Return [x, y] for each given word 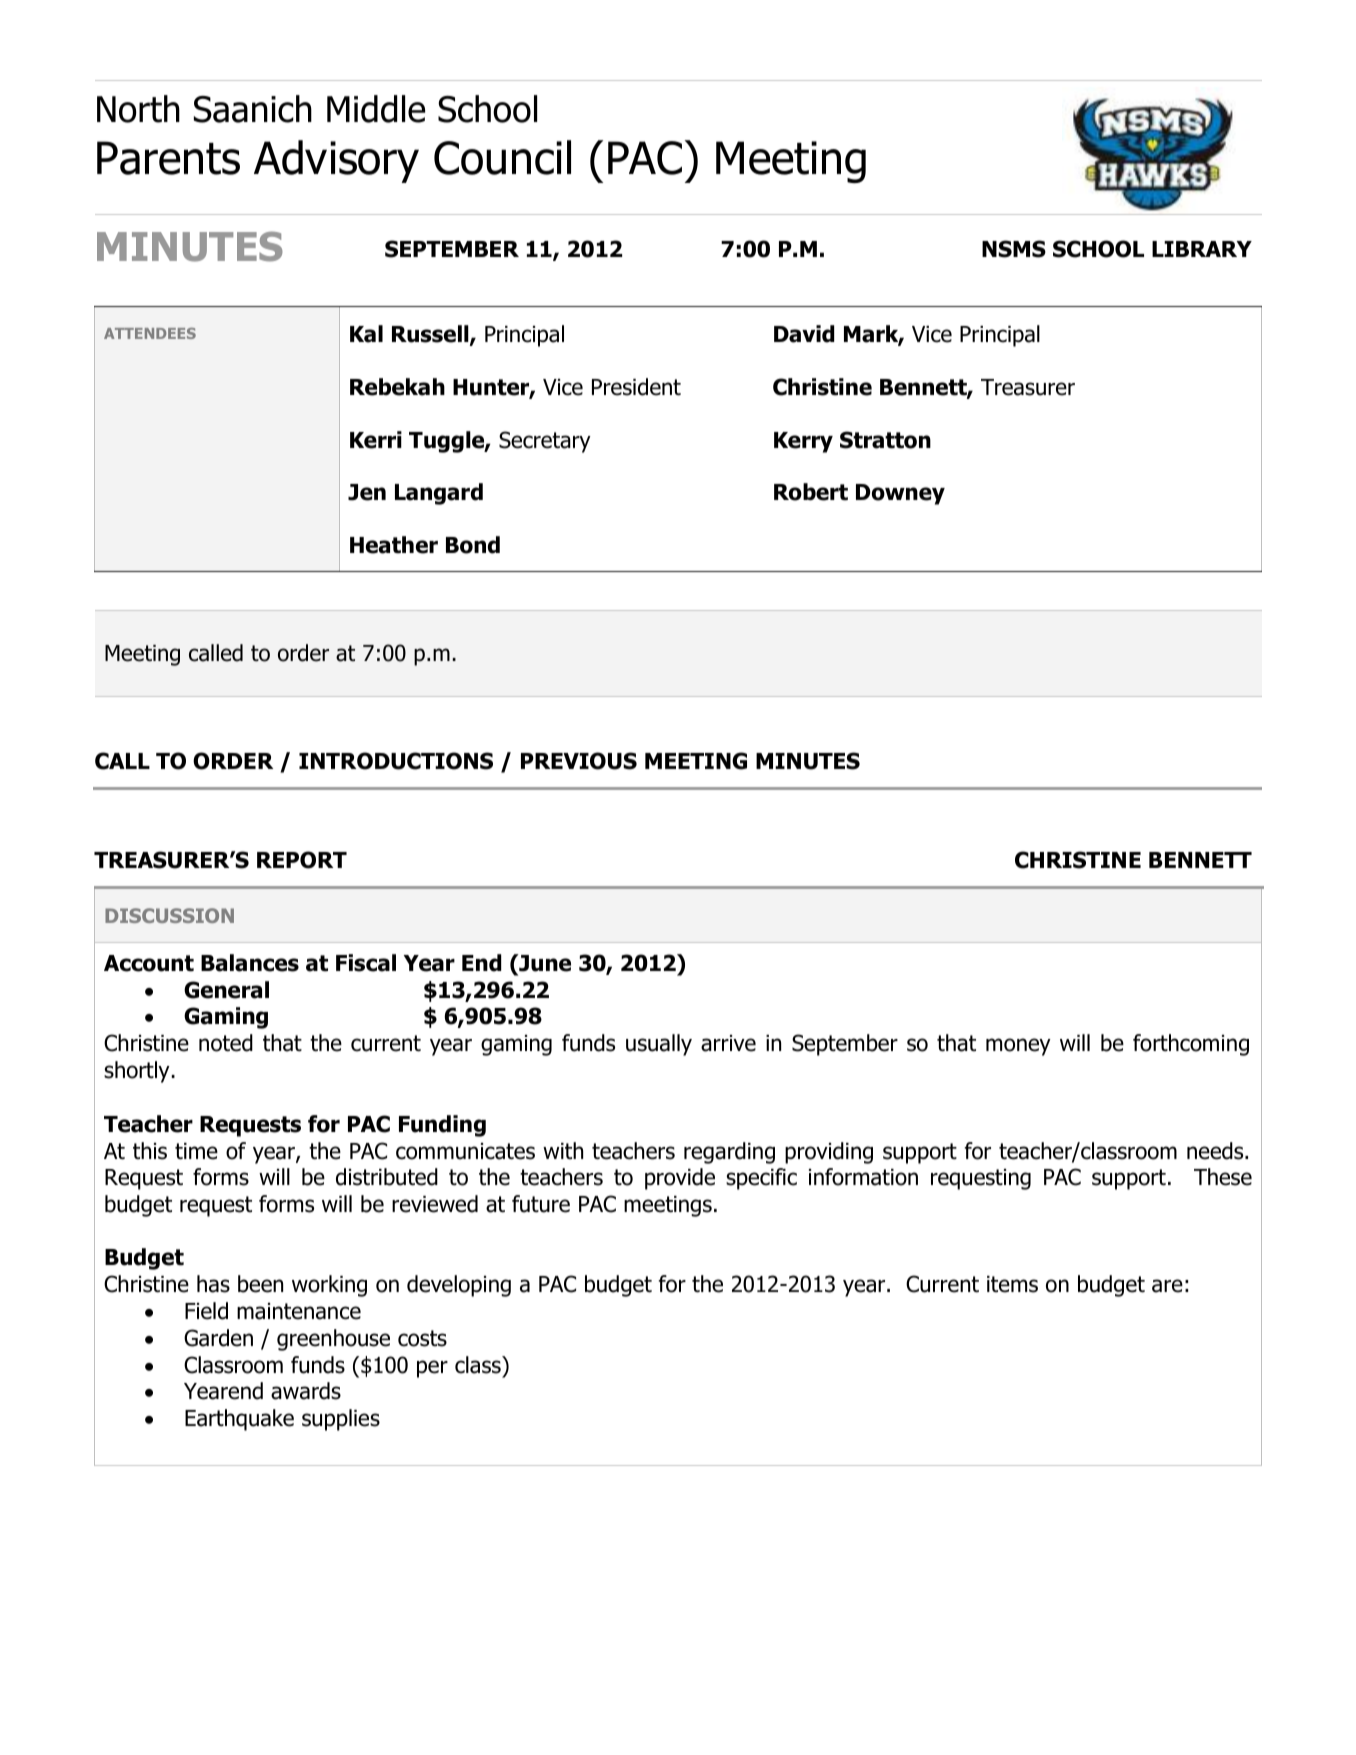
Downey [900, 494]
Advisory [336, 161]
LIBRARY [1202, 249]
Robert [811, 492]
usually [659, 1045]
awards [306, 1391]
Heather [394, 545]
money [1018, 1047]
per [432, 1369]
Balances [250, 963]
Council [502, 157]
